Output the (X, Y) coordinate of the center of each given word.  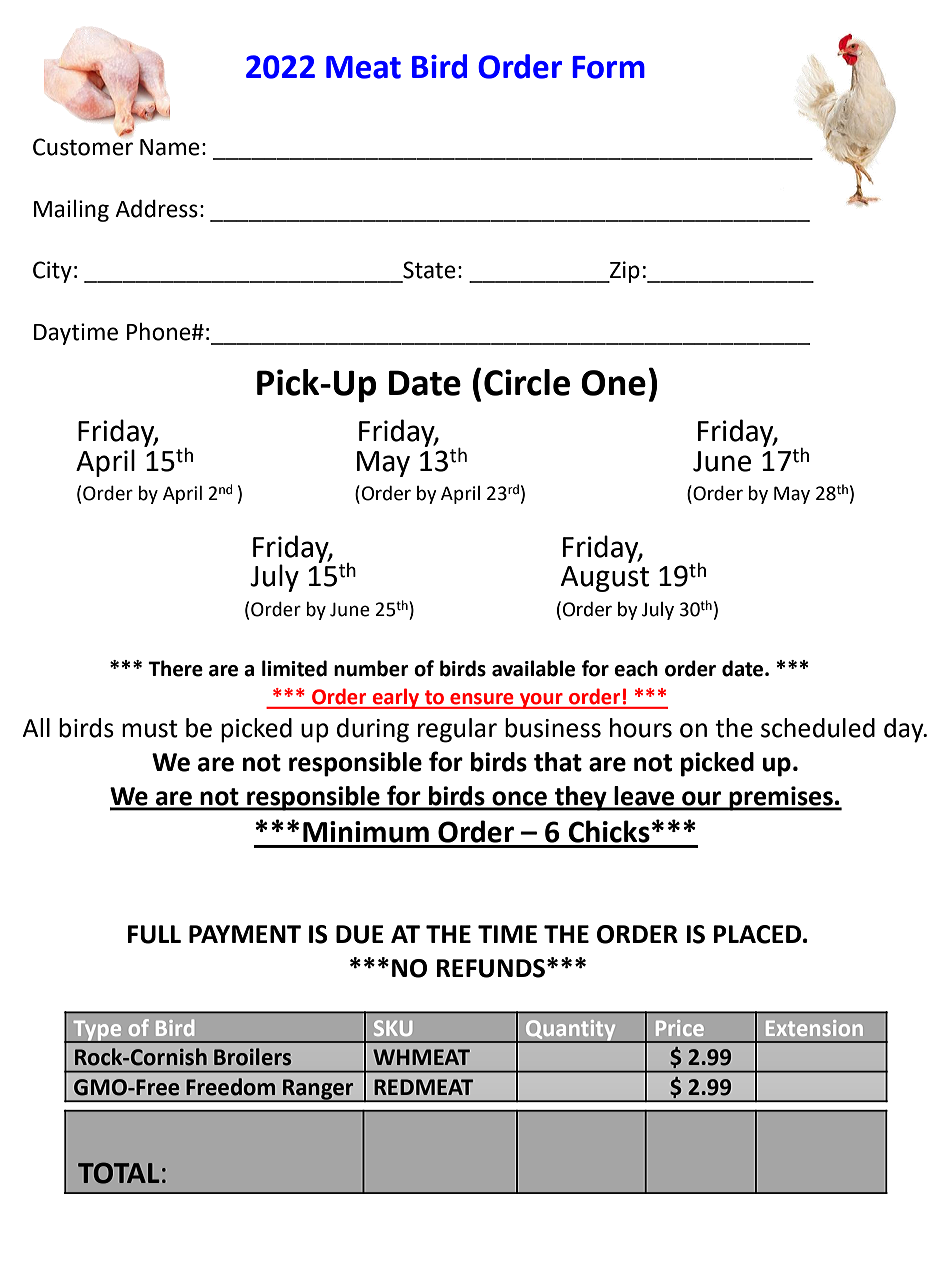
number (371, 668)
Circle (527, 382)
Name (170, 147)
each (636, 668)
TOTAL (118, 1173)
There (175, 668)
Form (608, 67)
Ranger (318, 1090)
